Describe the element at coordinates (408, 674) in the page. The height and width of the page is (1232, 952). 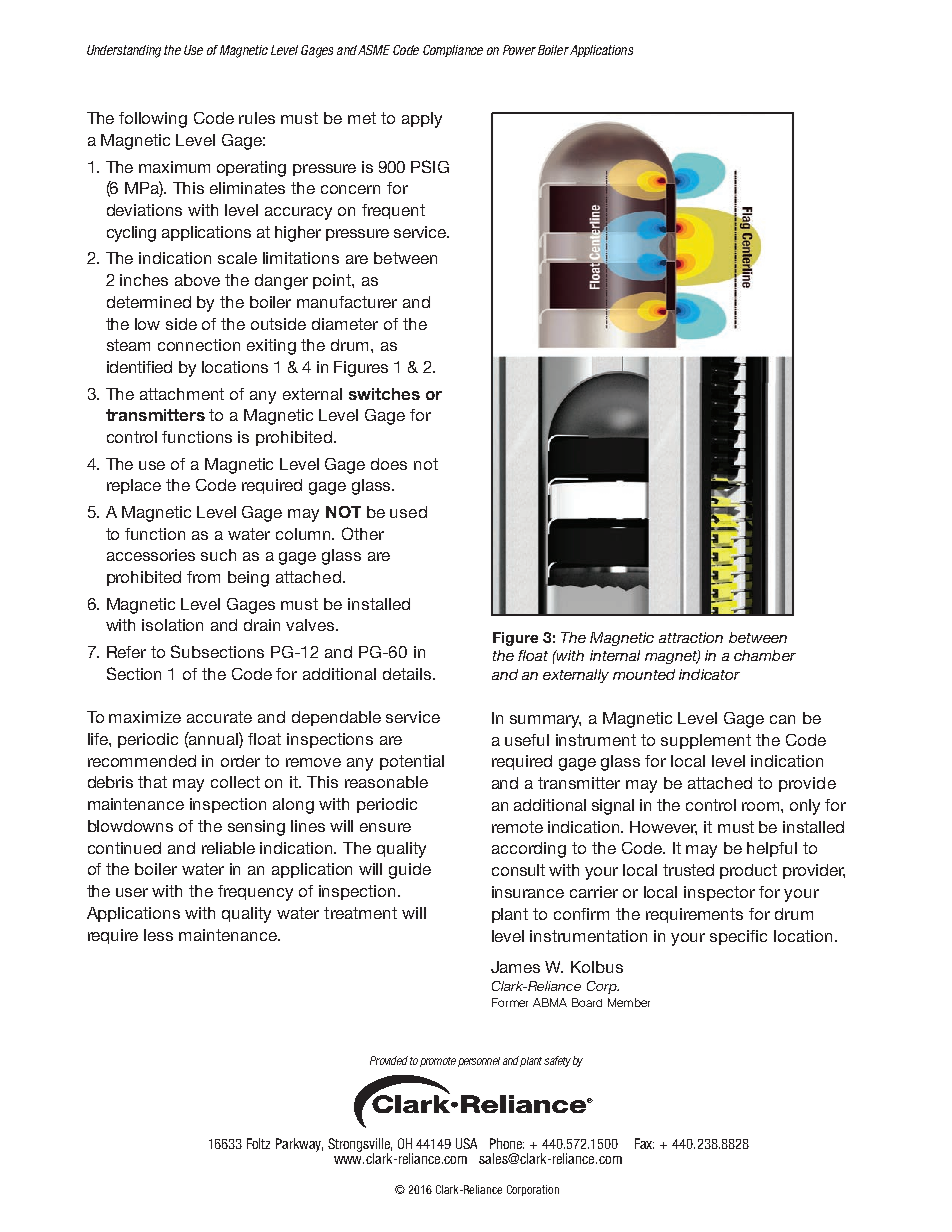
I see `details` at that location.
